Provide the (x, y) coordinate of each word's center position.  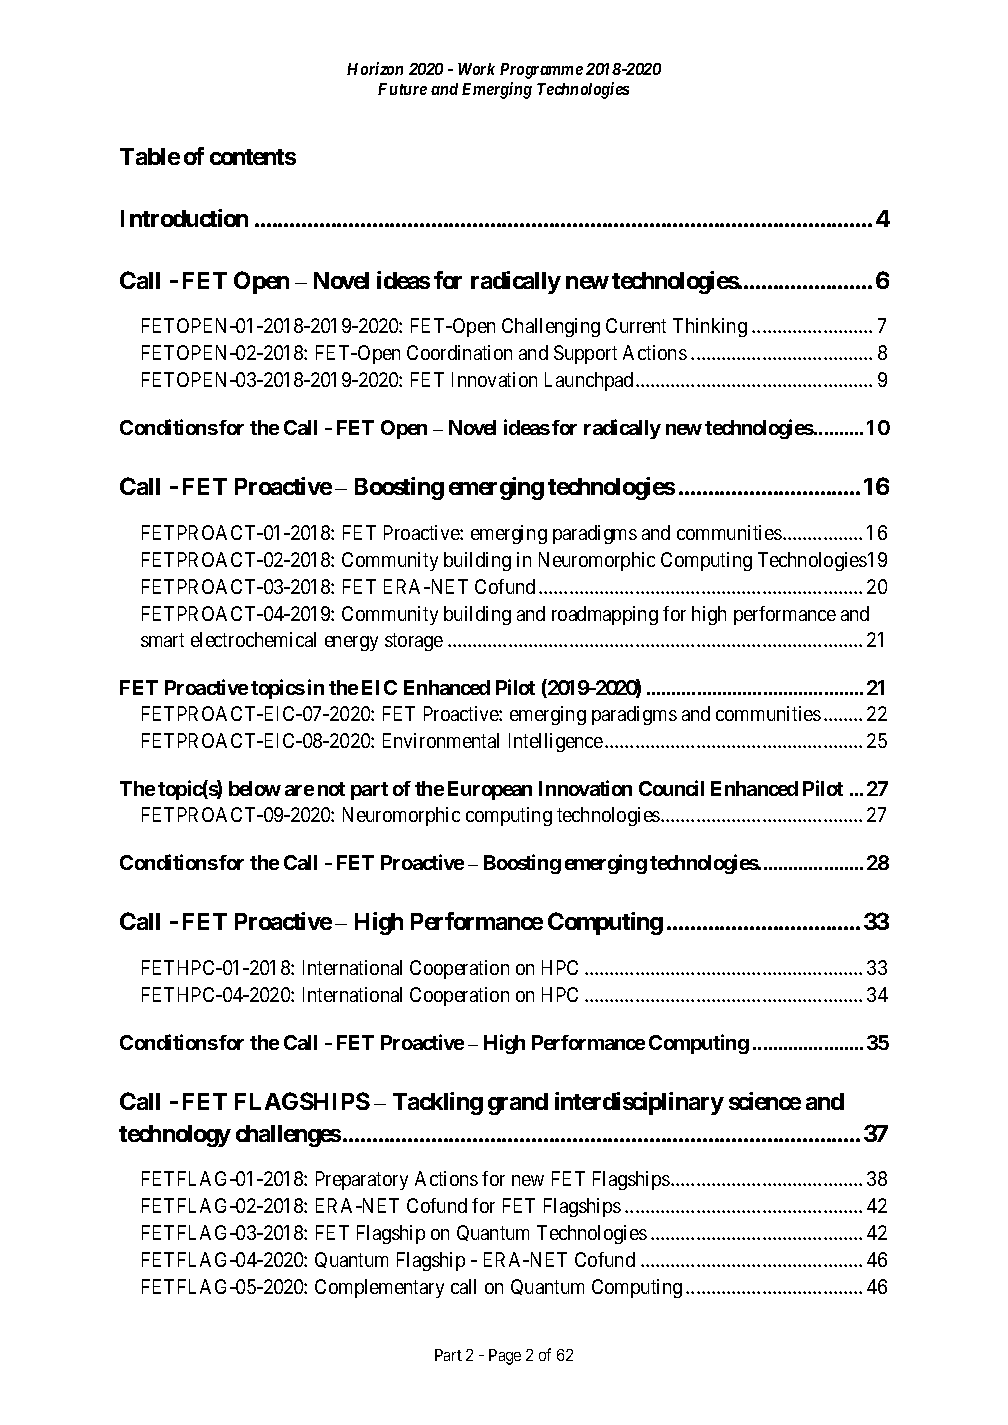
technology (175, 1136)
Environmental (441, 740)
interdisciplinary (639, 1103)
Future (402, 89)
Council (671, 788)
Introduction (184, 218)
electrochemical (253, 639)
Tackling (438, 1103)
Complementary (379, 1288)
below (255, 788)
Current (636, 325)
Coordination (459, 352)
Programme (541, 71)
